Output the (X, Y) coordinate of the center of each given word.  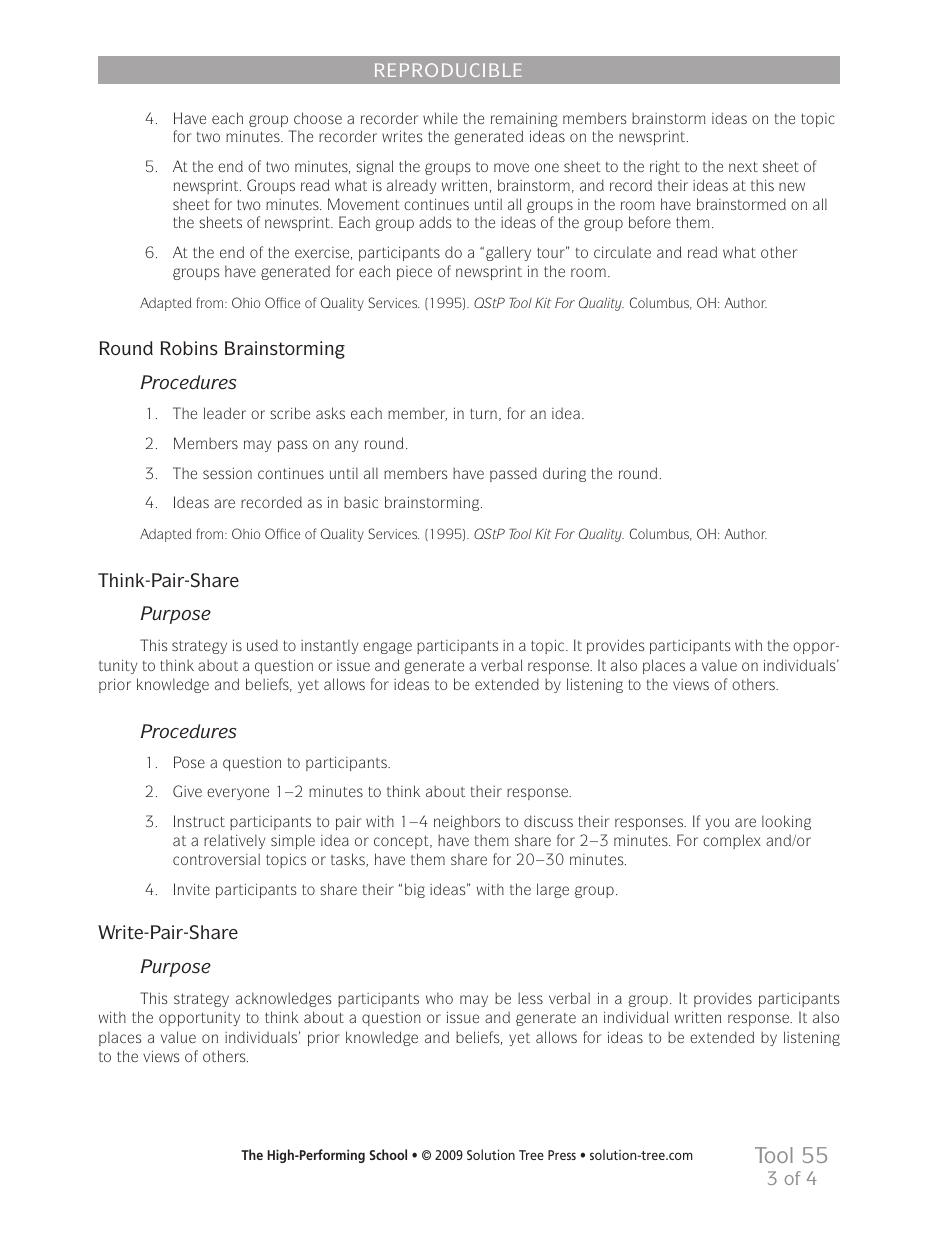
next (743, 166)
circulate (622, 252)
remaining (524, 119)
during (564, 474)
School (388, 1154)
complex (732, 841)
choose (318, 118)
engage (387, 648)
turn (483, 413)
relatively (234, 841)
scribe (290, 413)
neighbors (467, 822)
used (262, 645)
